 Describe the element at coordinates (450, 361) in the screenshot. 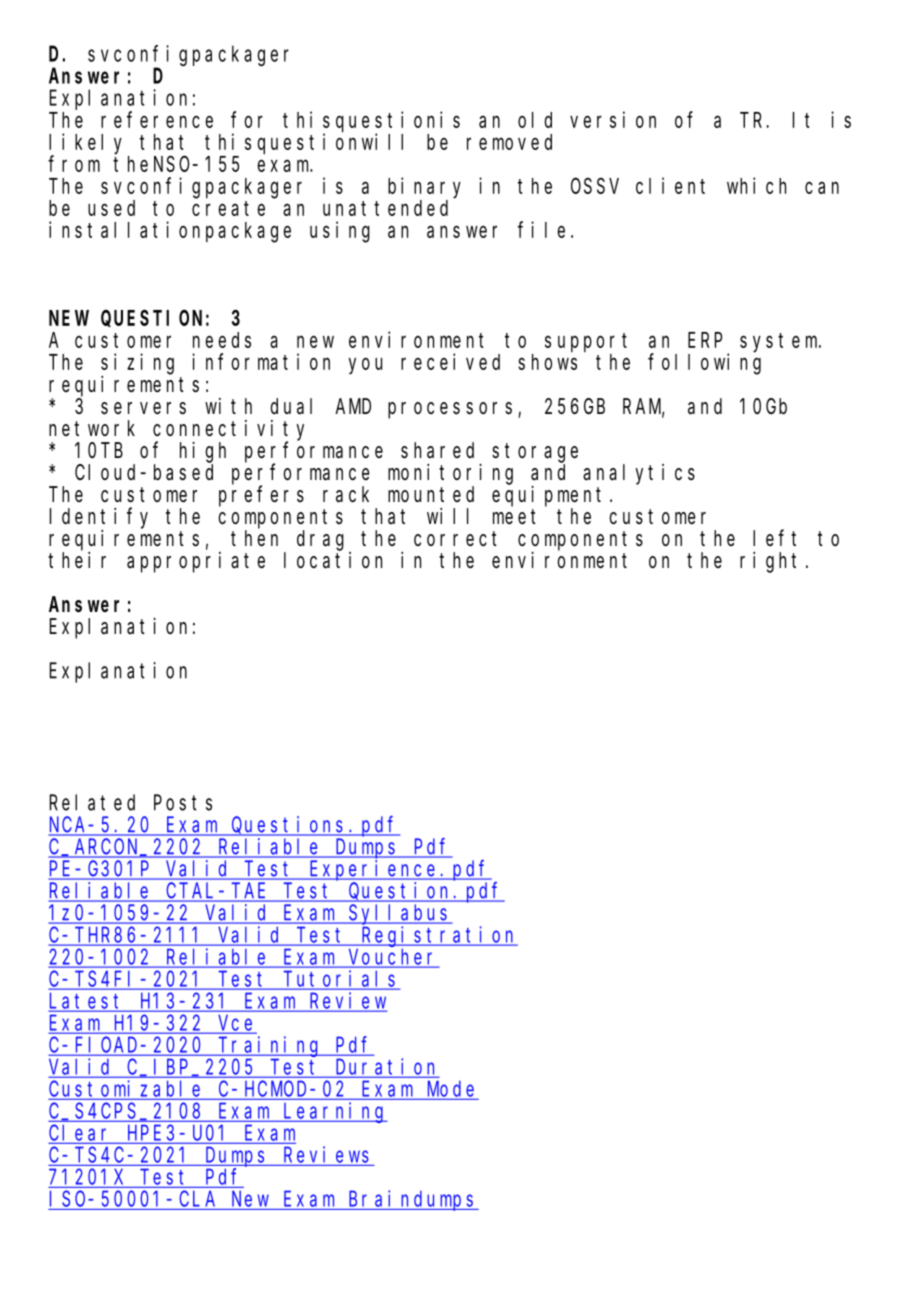

I see `received` at that location.
